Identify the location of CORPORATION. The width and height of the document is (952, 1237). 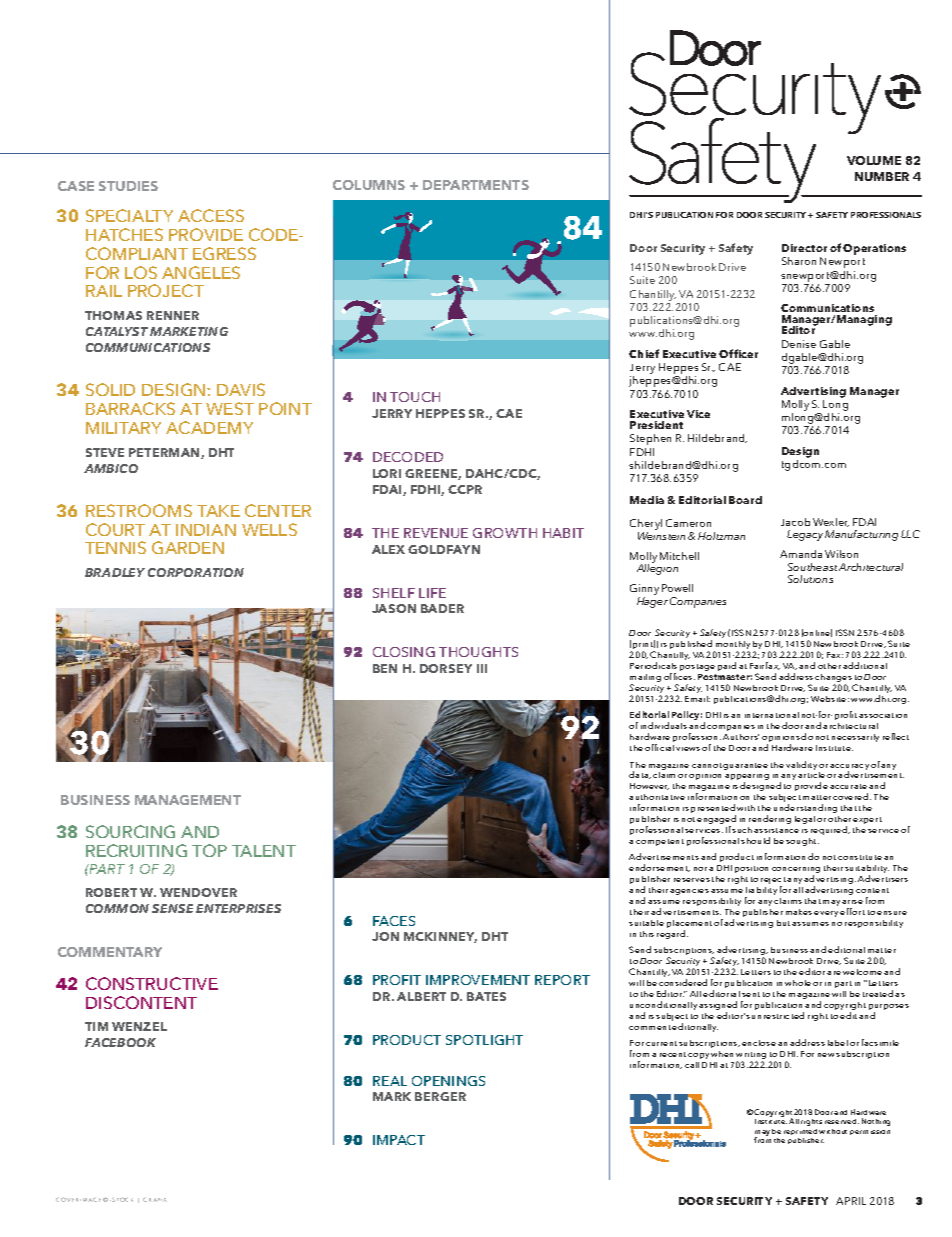
(196, 572).
